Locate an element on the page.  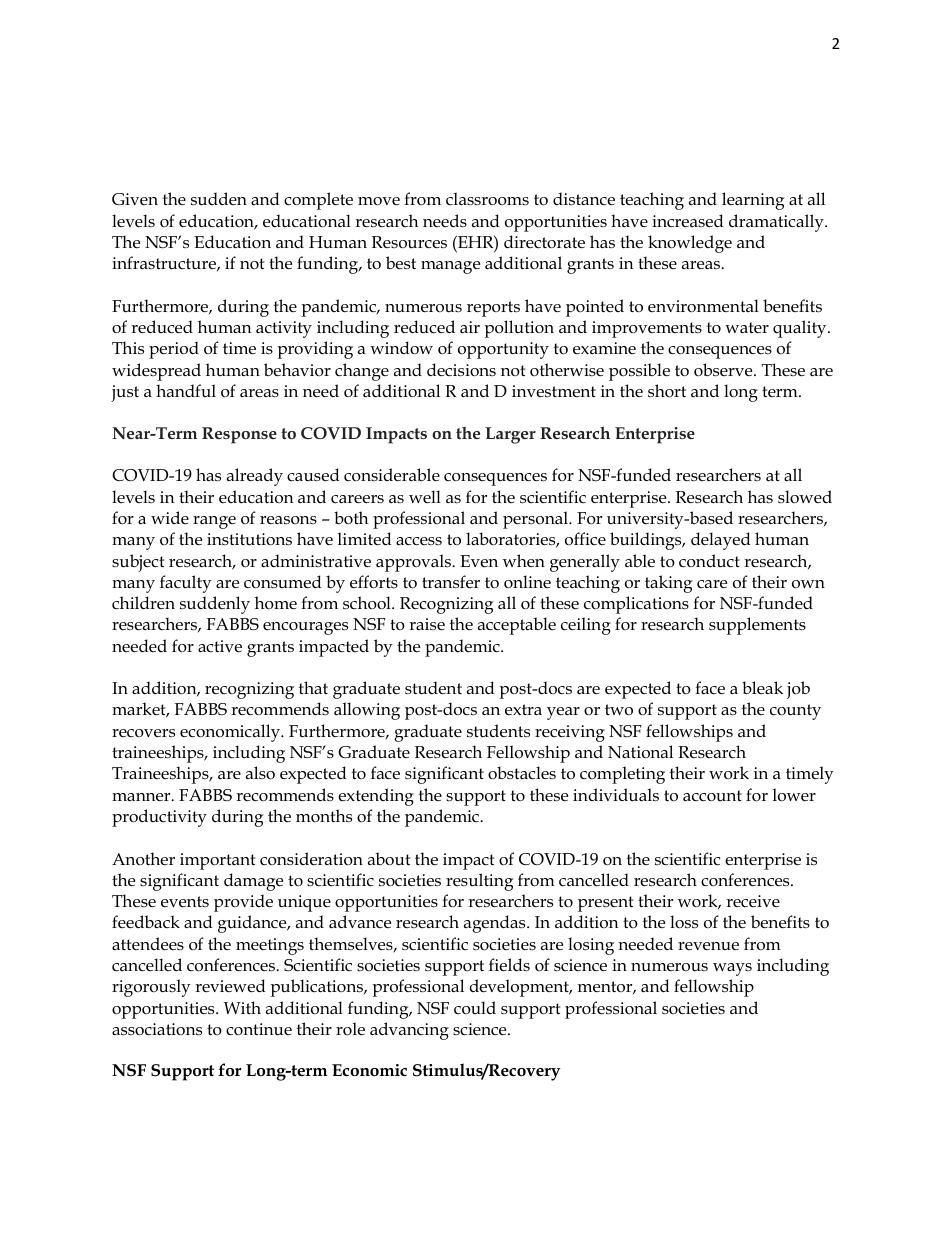
raise is located at coordinates (427, 624).
